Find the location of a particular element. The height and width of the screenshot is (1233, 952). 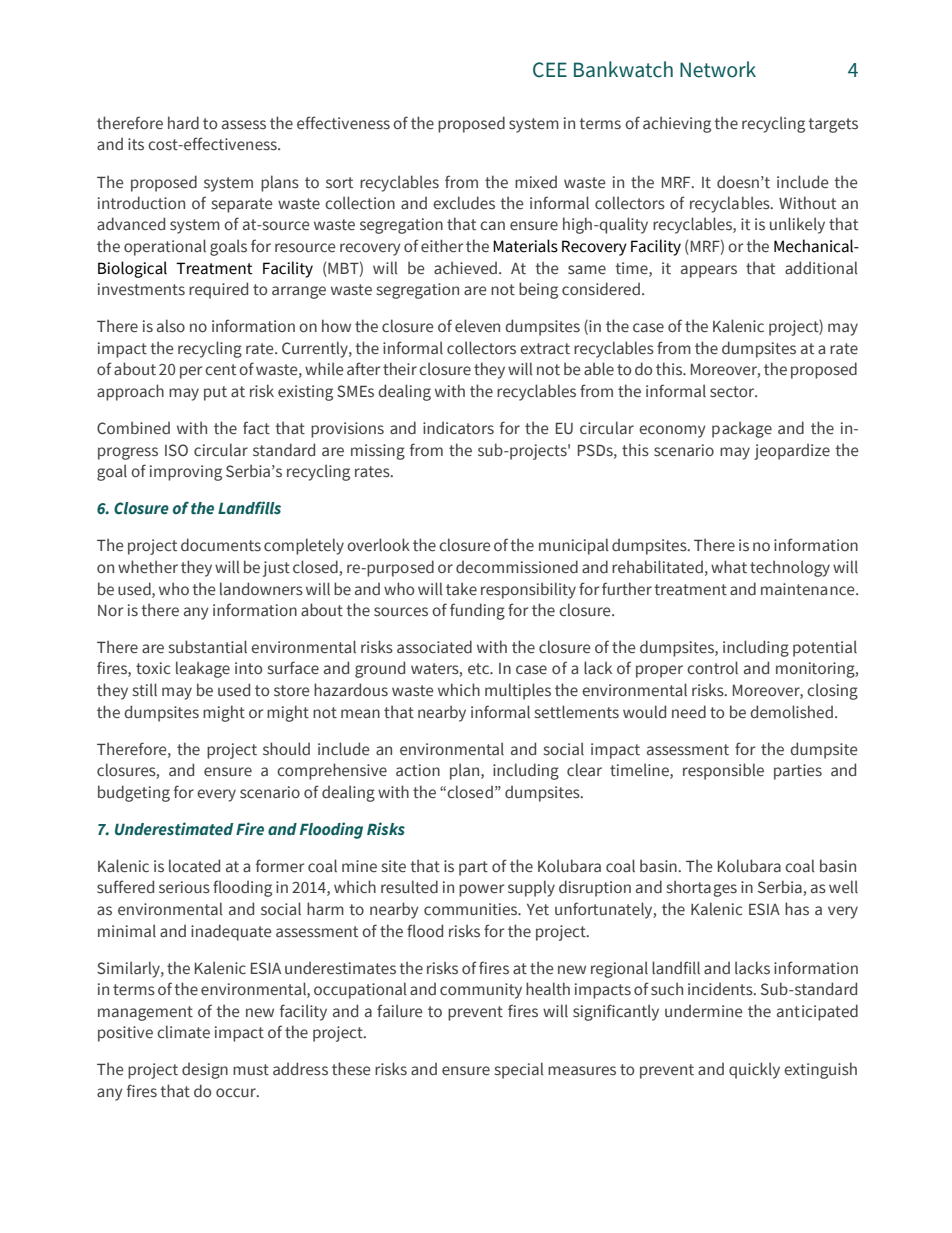

Underestimated is located at coordinates (174, 829).
